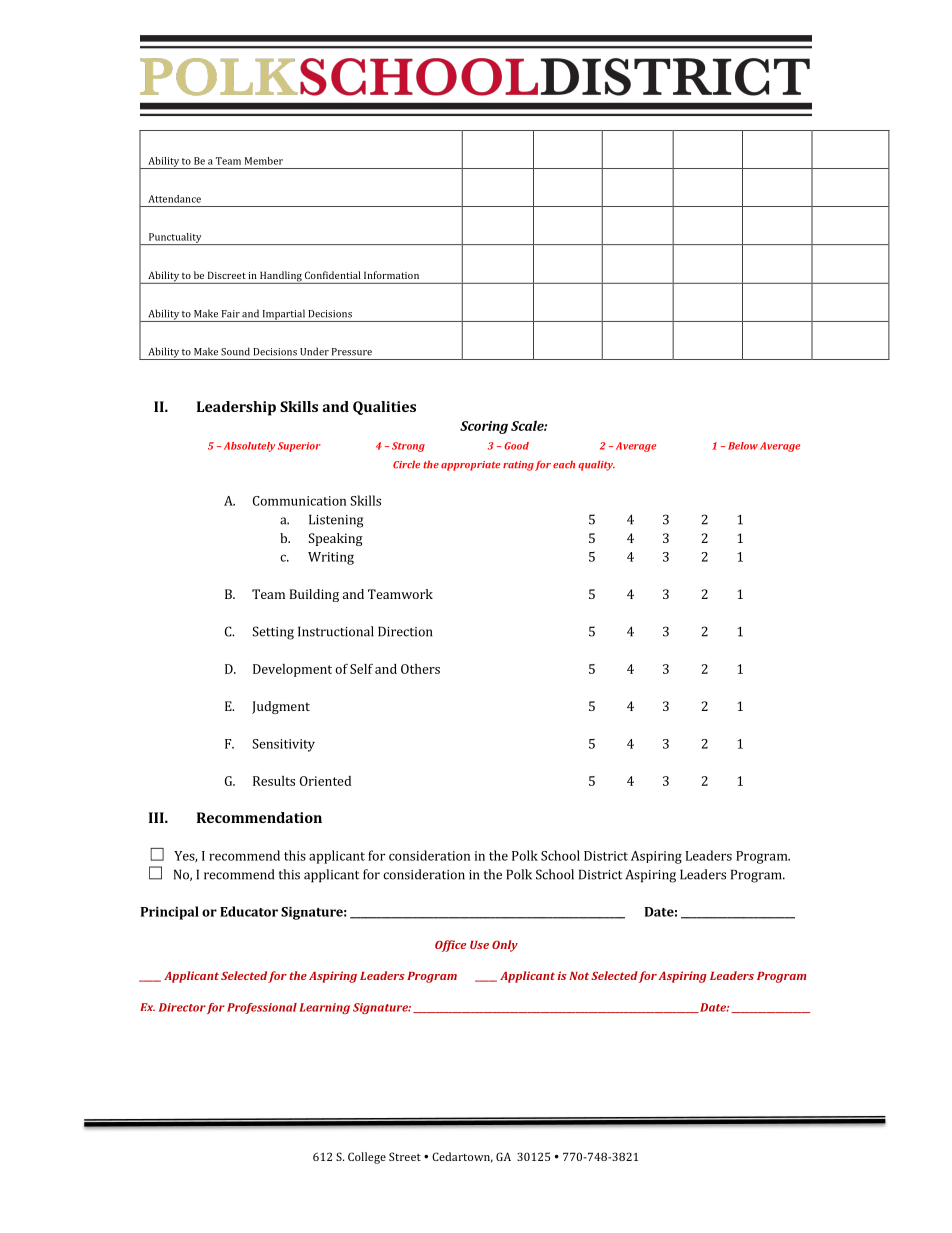 The height and width of the document is (1233, 952). What do you see at coordinates (264, 161) in the document?
I see `Member` at bounding box center [264, 161].
